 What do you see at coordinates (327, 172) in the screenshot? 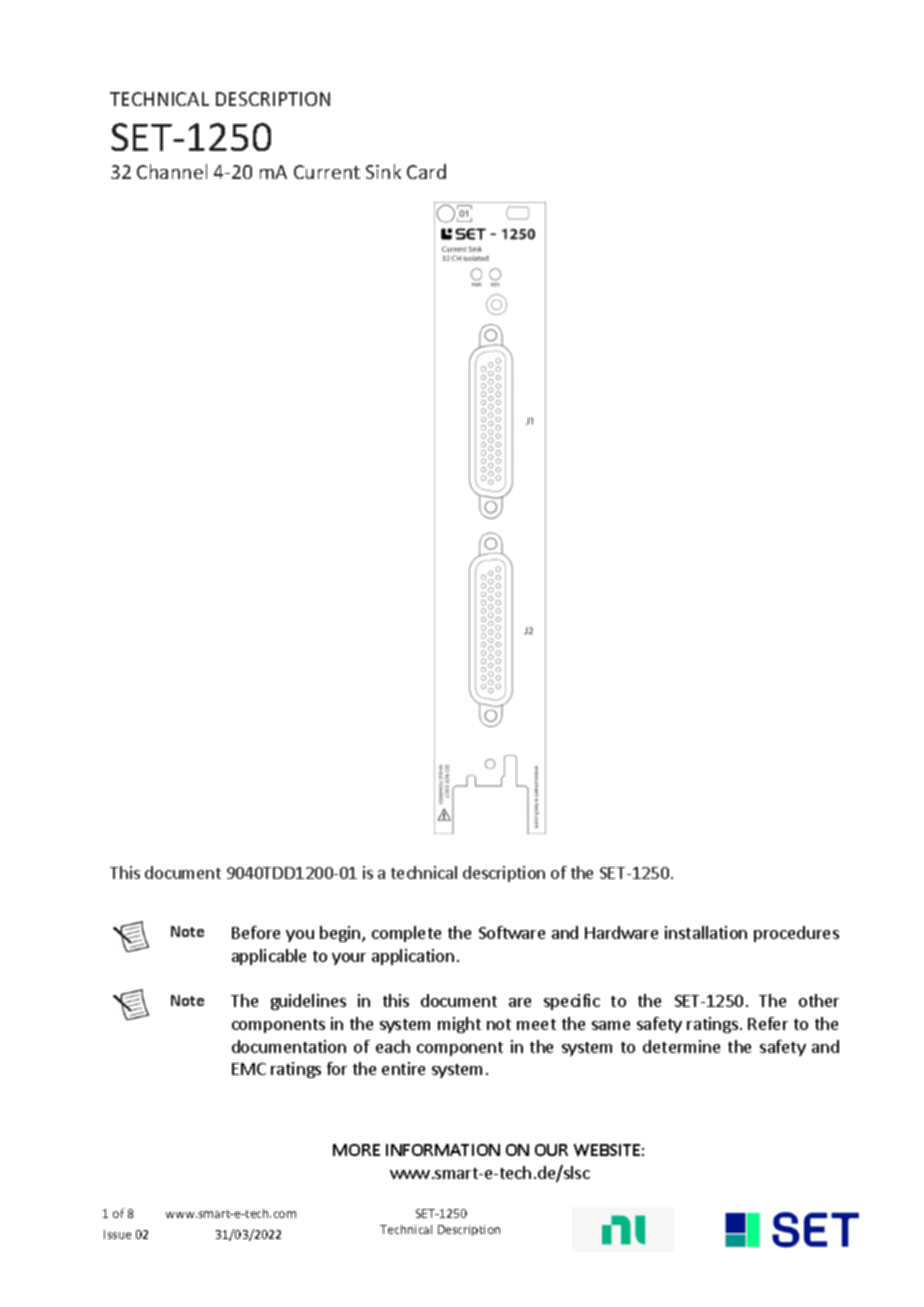
I see `Current` at bounding box center [327, 172].
